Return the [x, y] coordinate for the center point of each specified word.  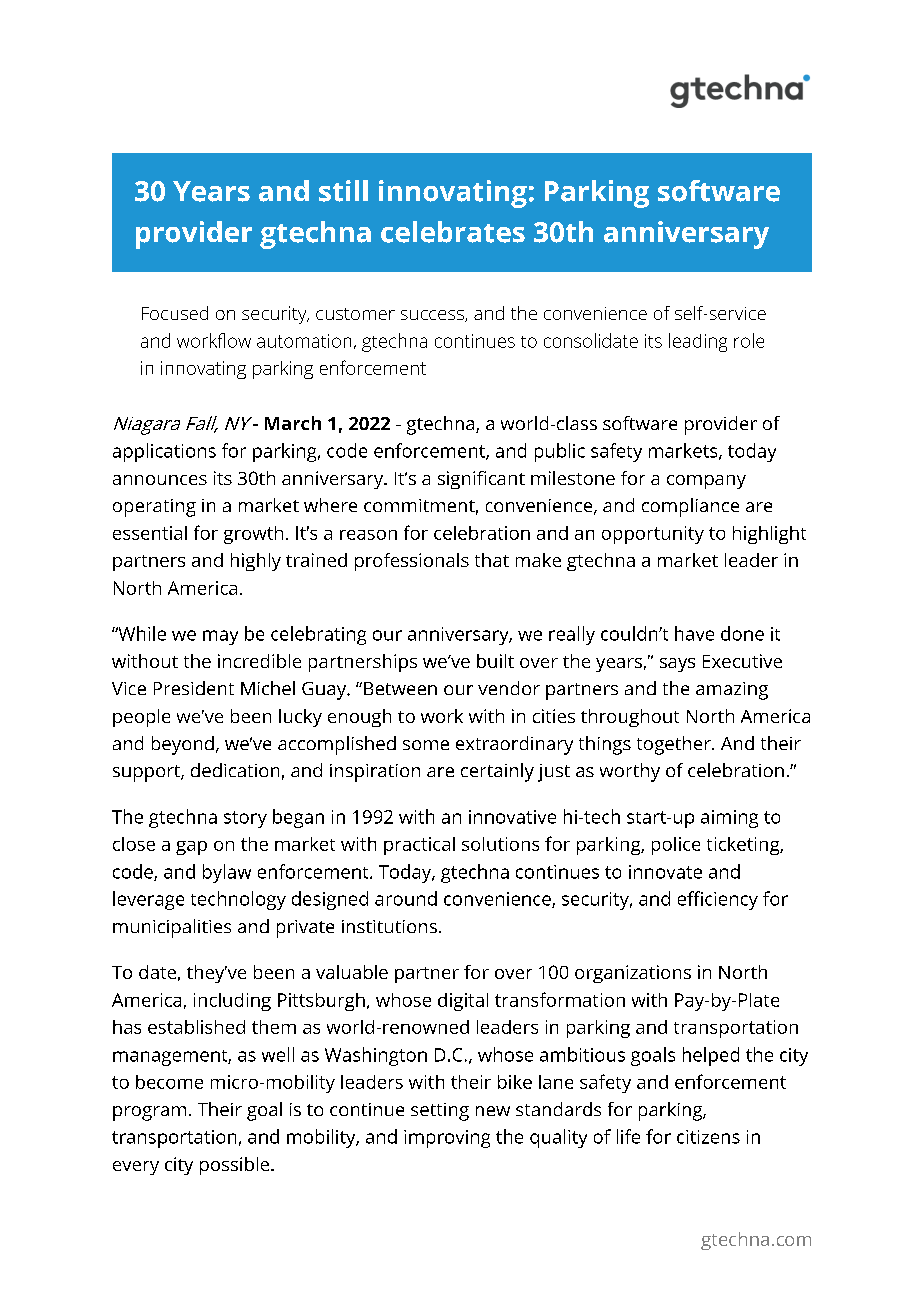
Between [400, 688]
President [194, 688]
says [677, 665]
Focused [175, 313]
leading [698, 342]
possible [236, 1166]
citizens [708, 1137]
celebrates [453, 232]
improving [447, 1139]
